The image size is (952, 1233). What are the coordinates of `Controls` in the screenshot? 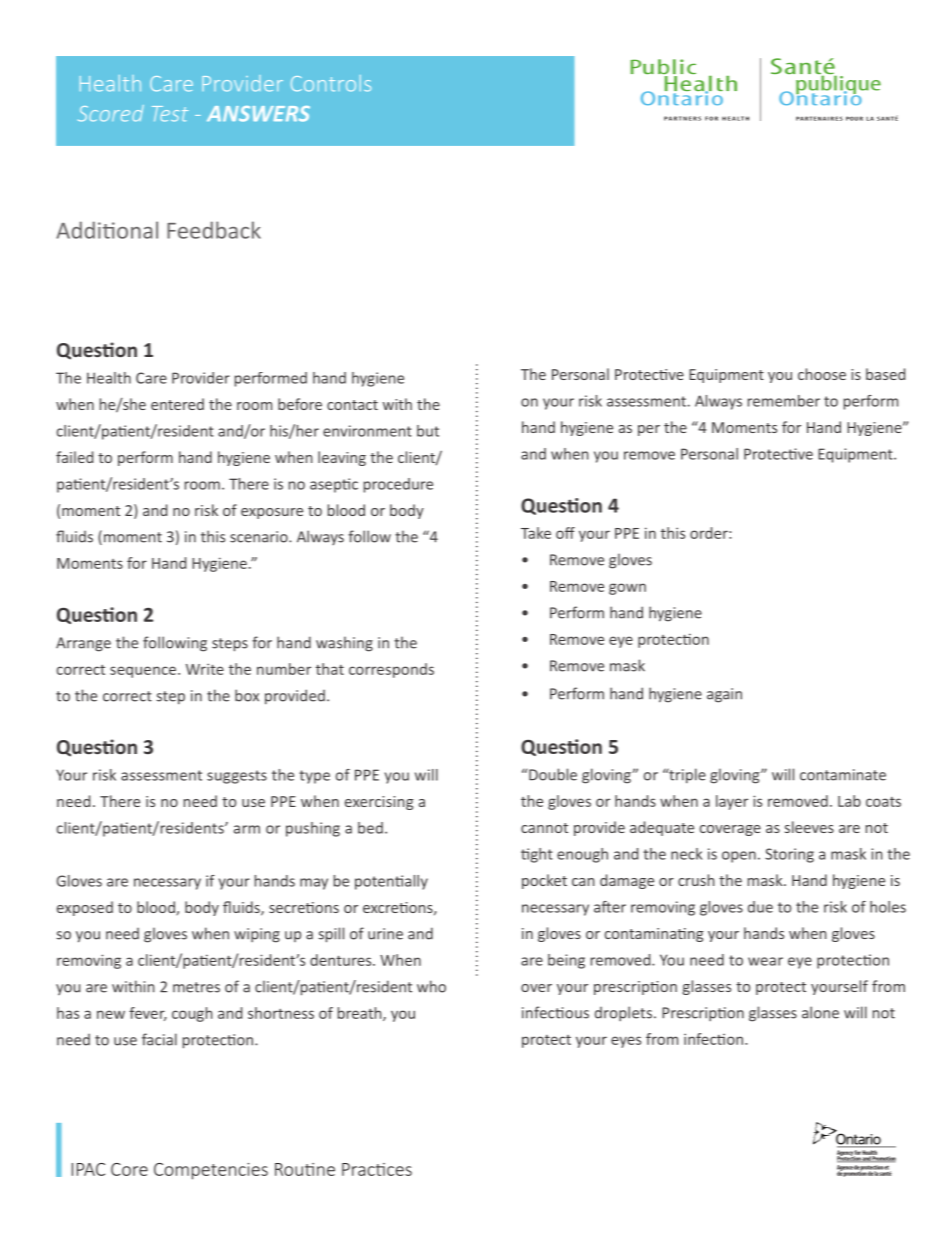 It's located at (331, 83).
